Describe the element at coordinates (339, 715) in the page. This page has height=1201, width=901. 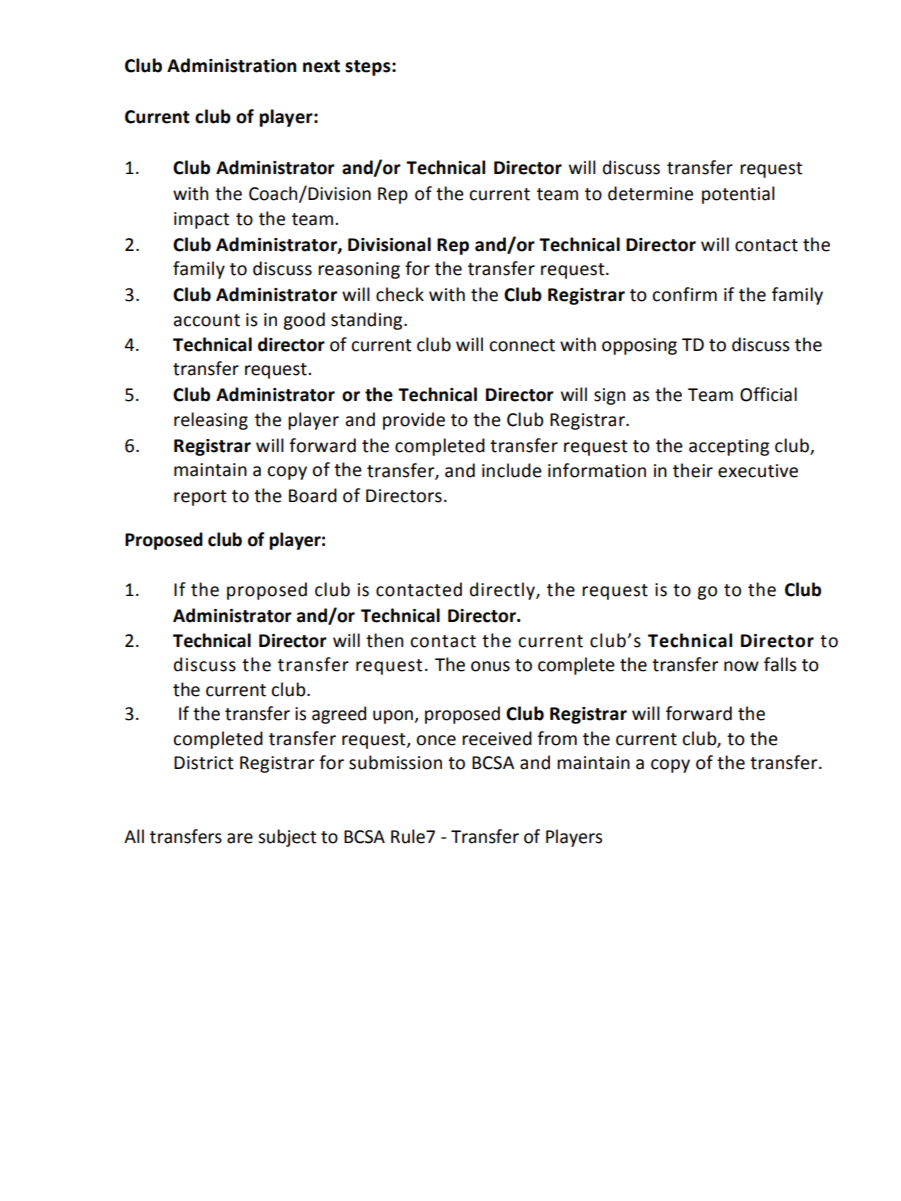
I see `agreed` at that location.
